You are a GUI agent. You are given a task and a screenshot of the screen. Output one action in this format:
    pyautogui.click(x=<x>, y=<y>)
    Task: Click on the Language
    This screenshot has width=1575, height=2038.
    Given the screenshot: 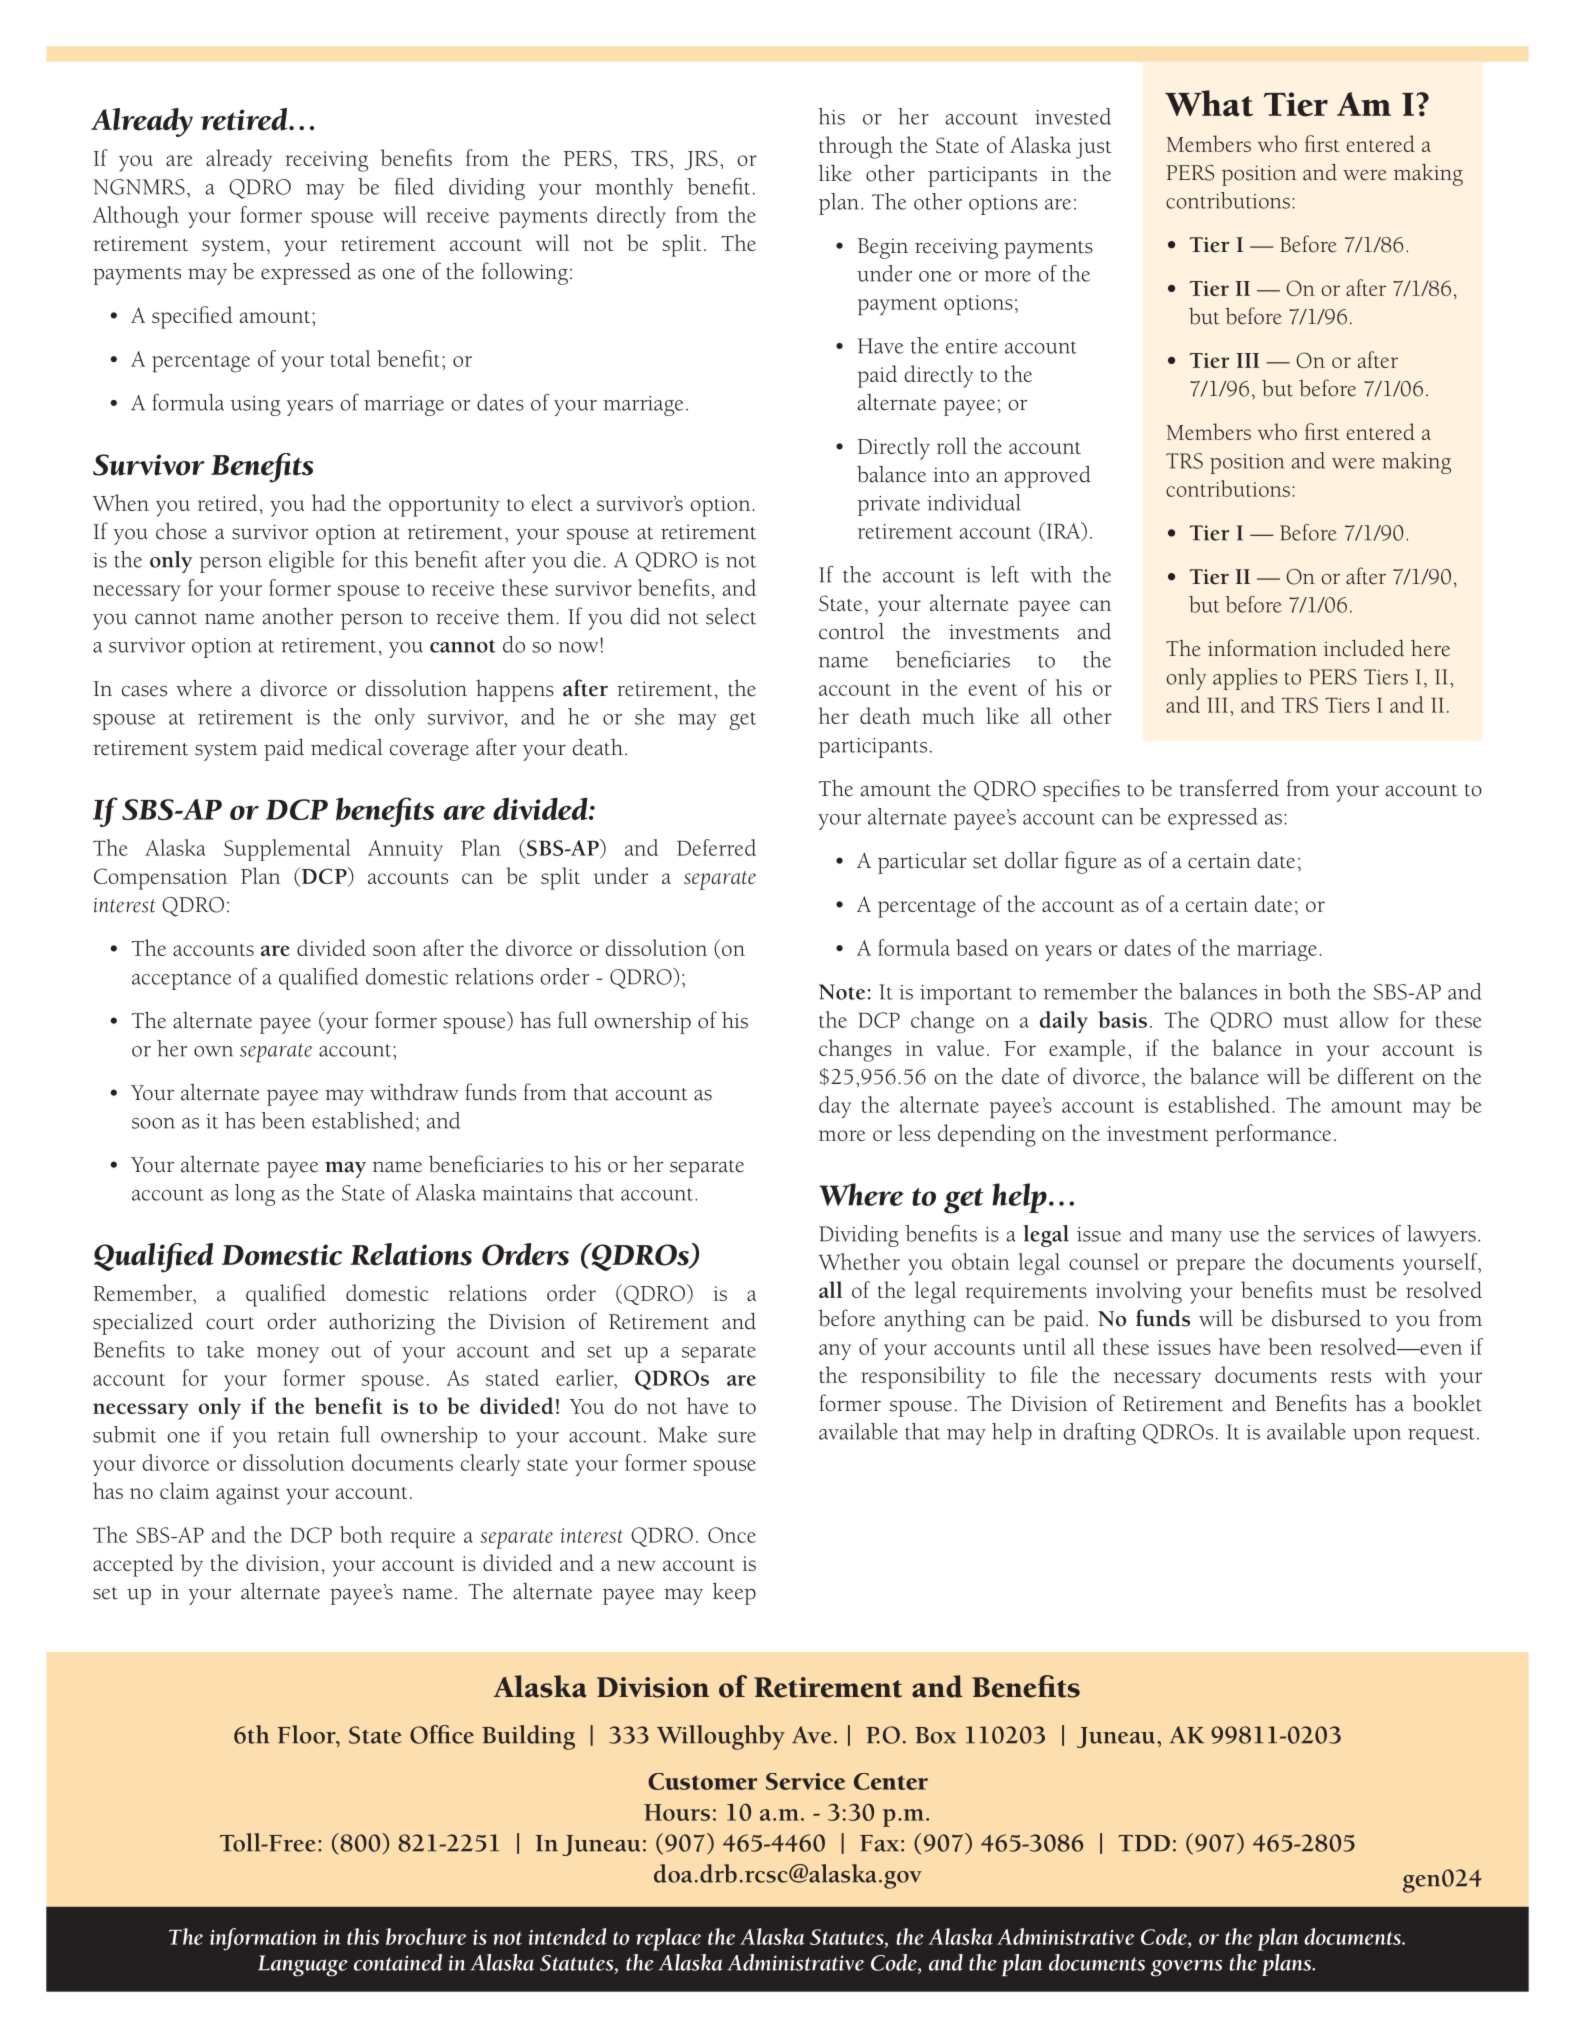 What is the action you would take?
    pyautogui.click(x=303, y=1966)
